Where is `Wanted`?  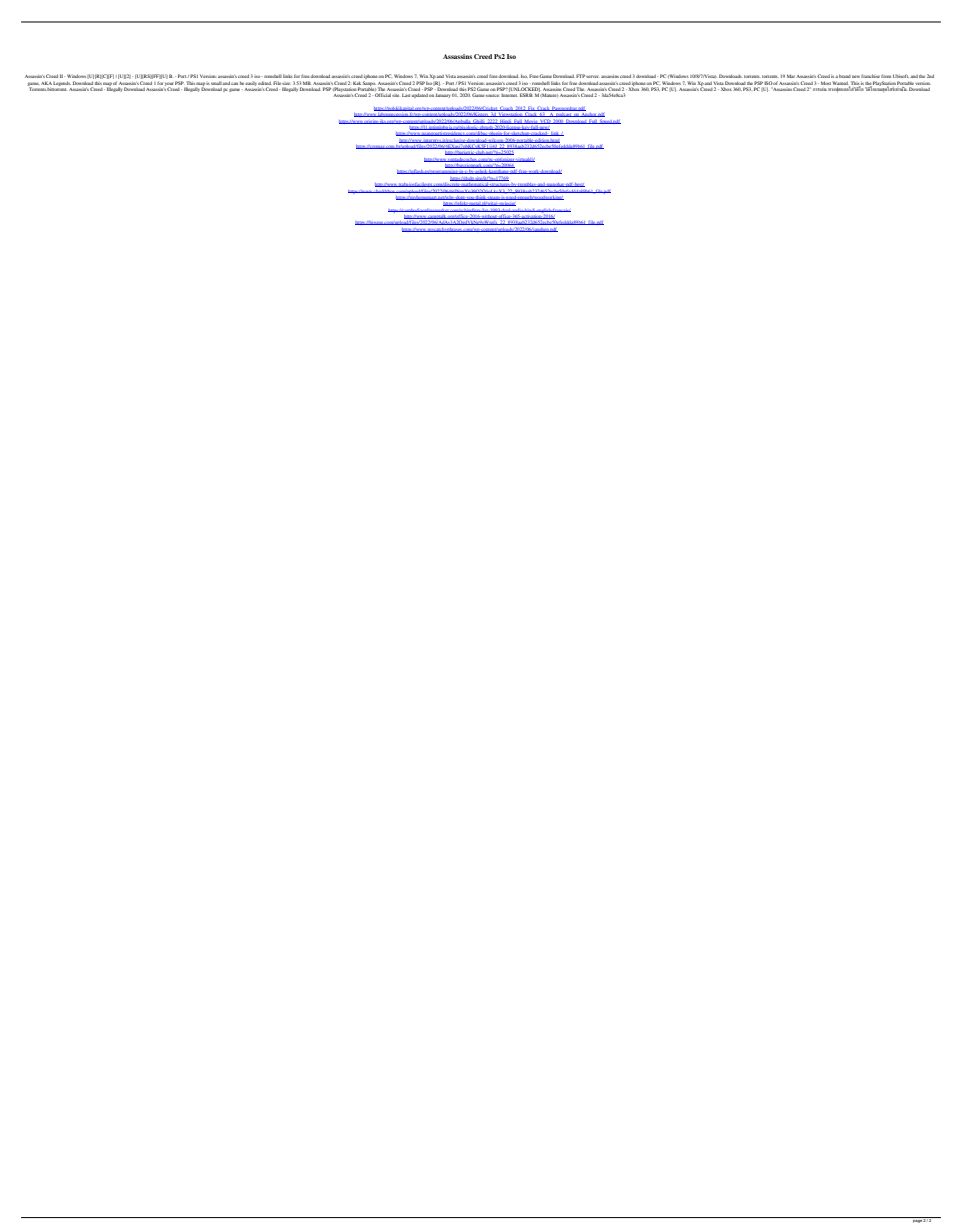
Wanted is located at coordinates (840, 83).
